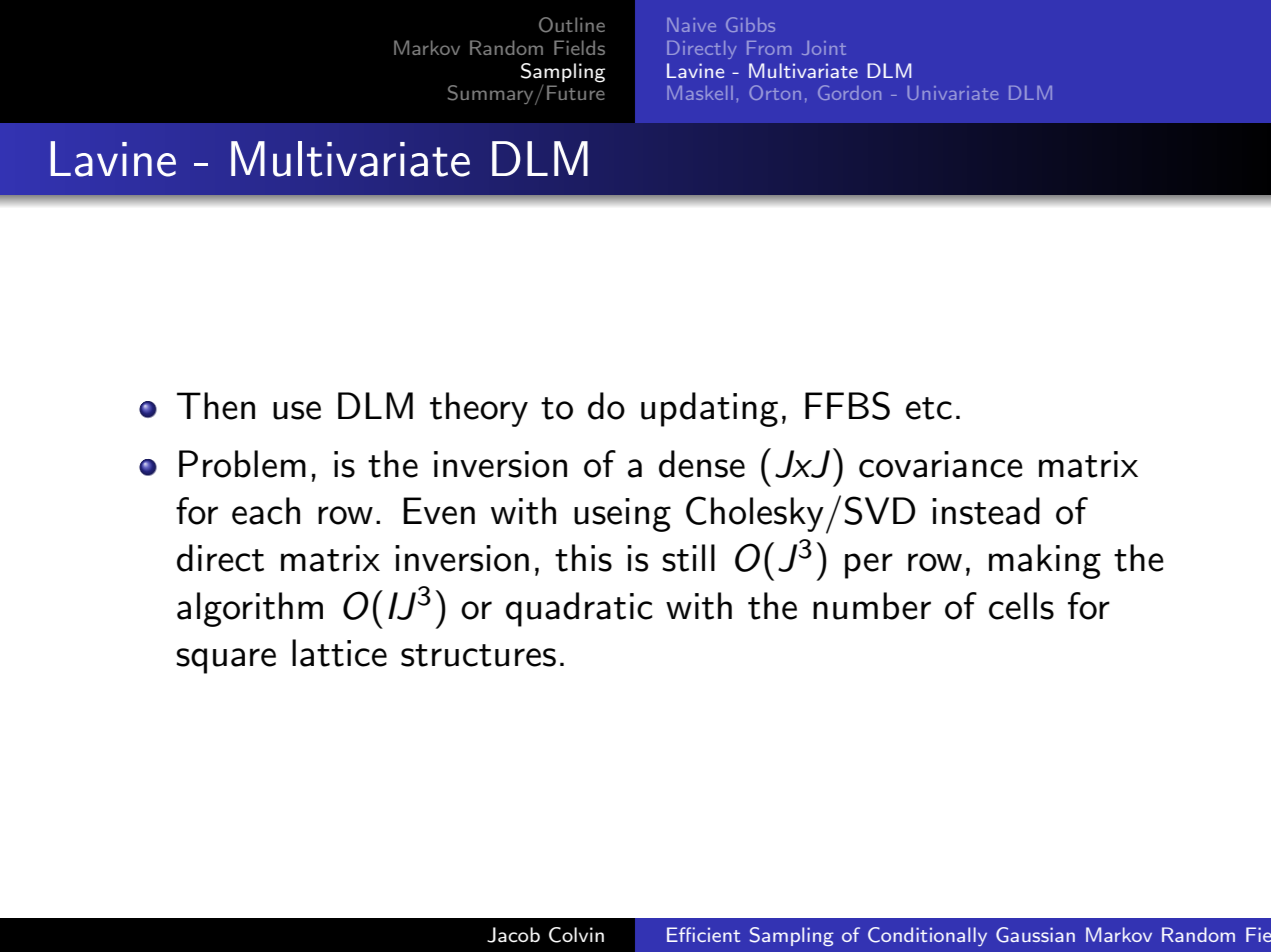 The image size is (1271, 952). What do you see at coordinates (929, 408) in the document?
I see `etc` at bounding box center [929, 408].
